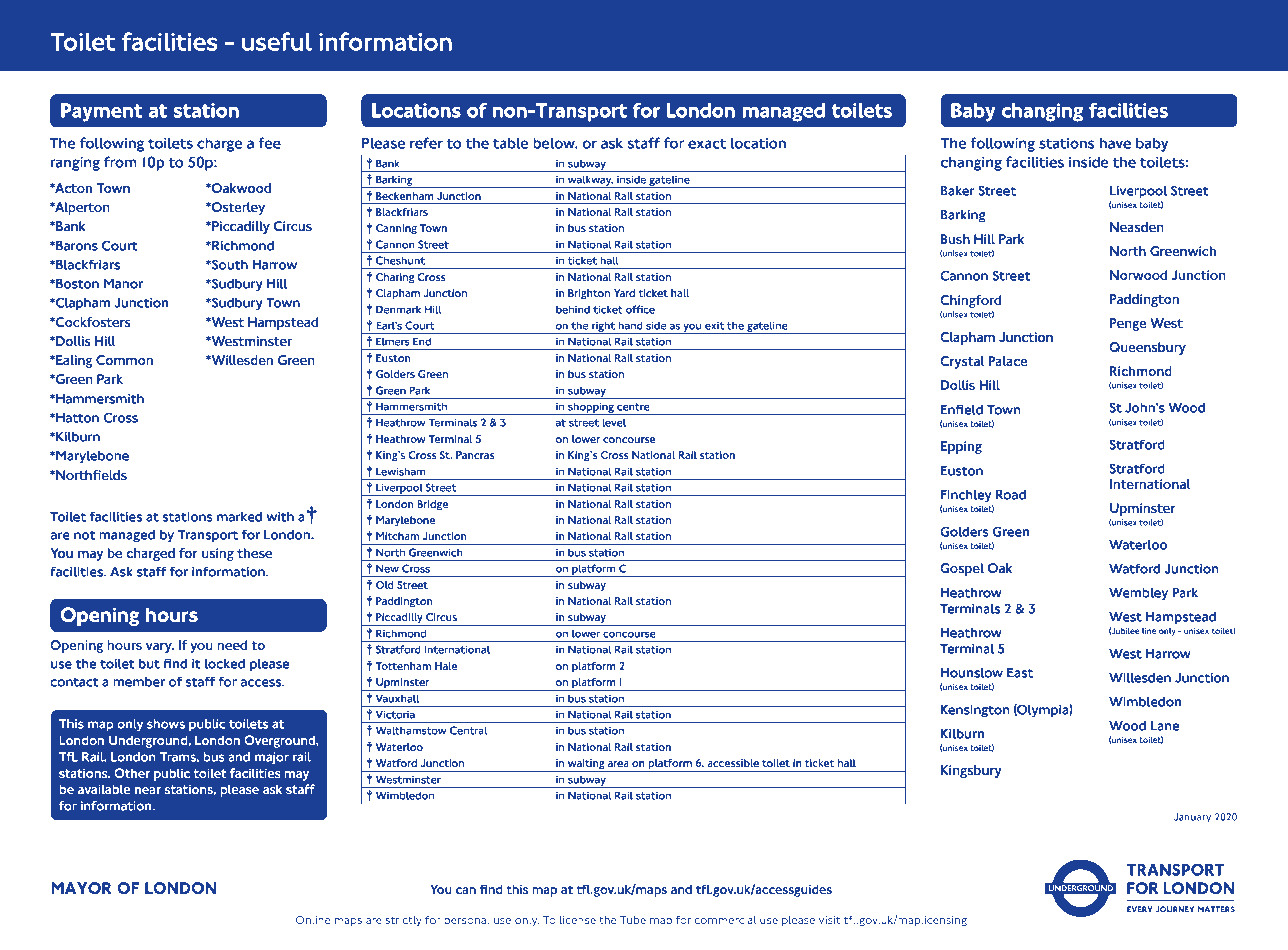 This screenshot has height=950, width=1288. What do you see at coordinates (955, 239) in the screenshot?
I see `Bush` at bounding box center [955, 239].
